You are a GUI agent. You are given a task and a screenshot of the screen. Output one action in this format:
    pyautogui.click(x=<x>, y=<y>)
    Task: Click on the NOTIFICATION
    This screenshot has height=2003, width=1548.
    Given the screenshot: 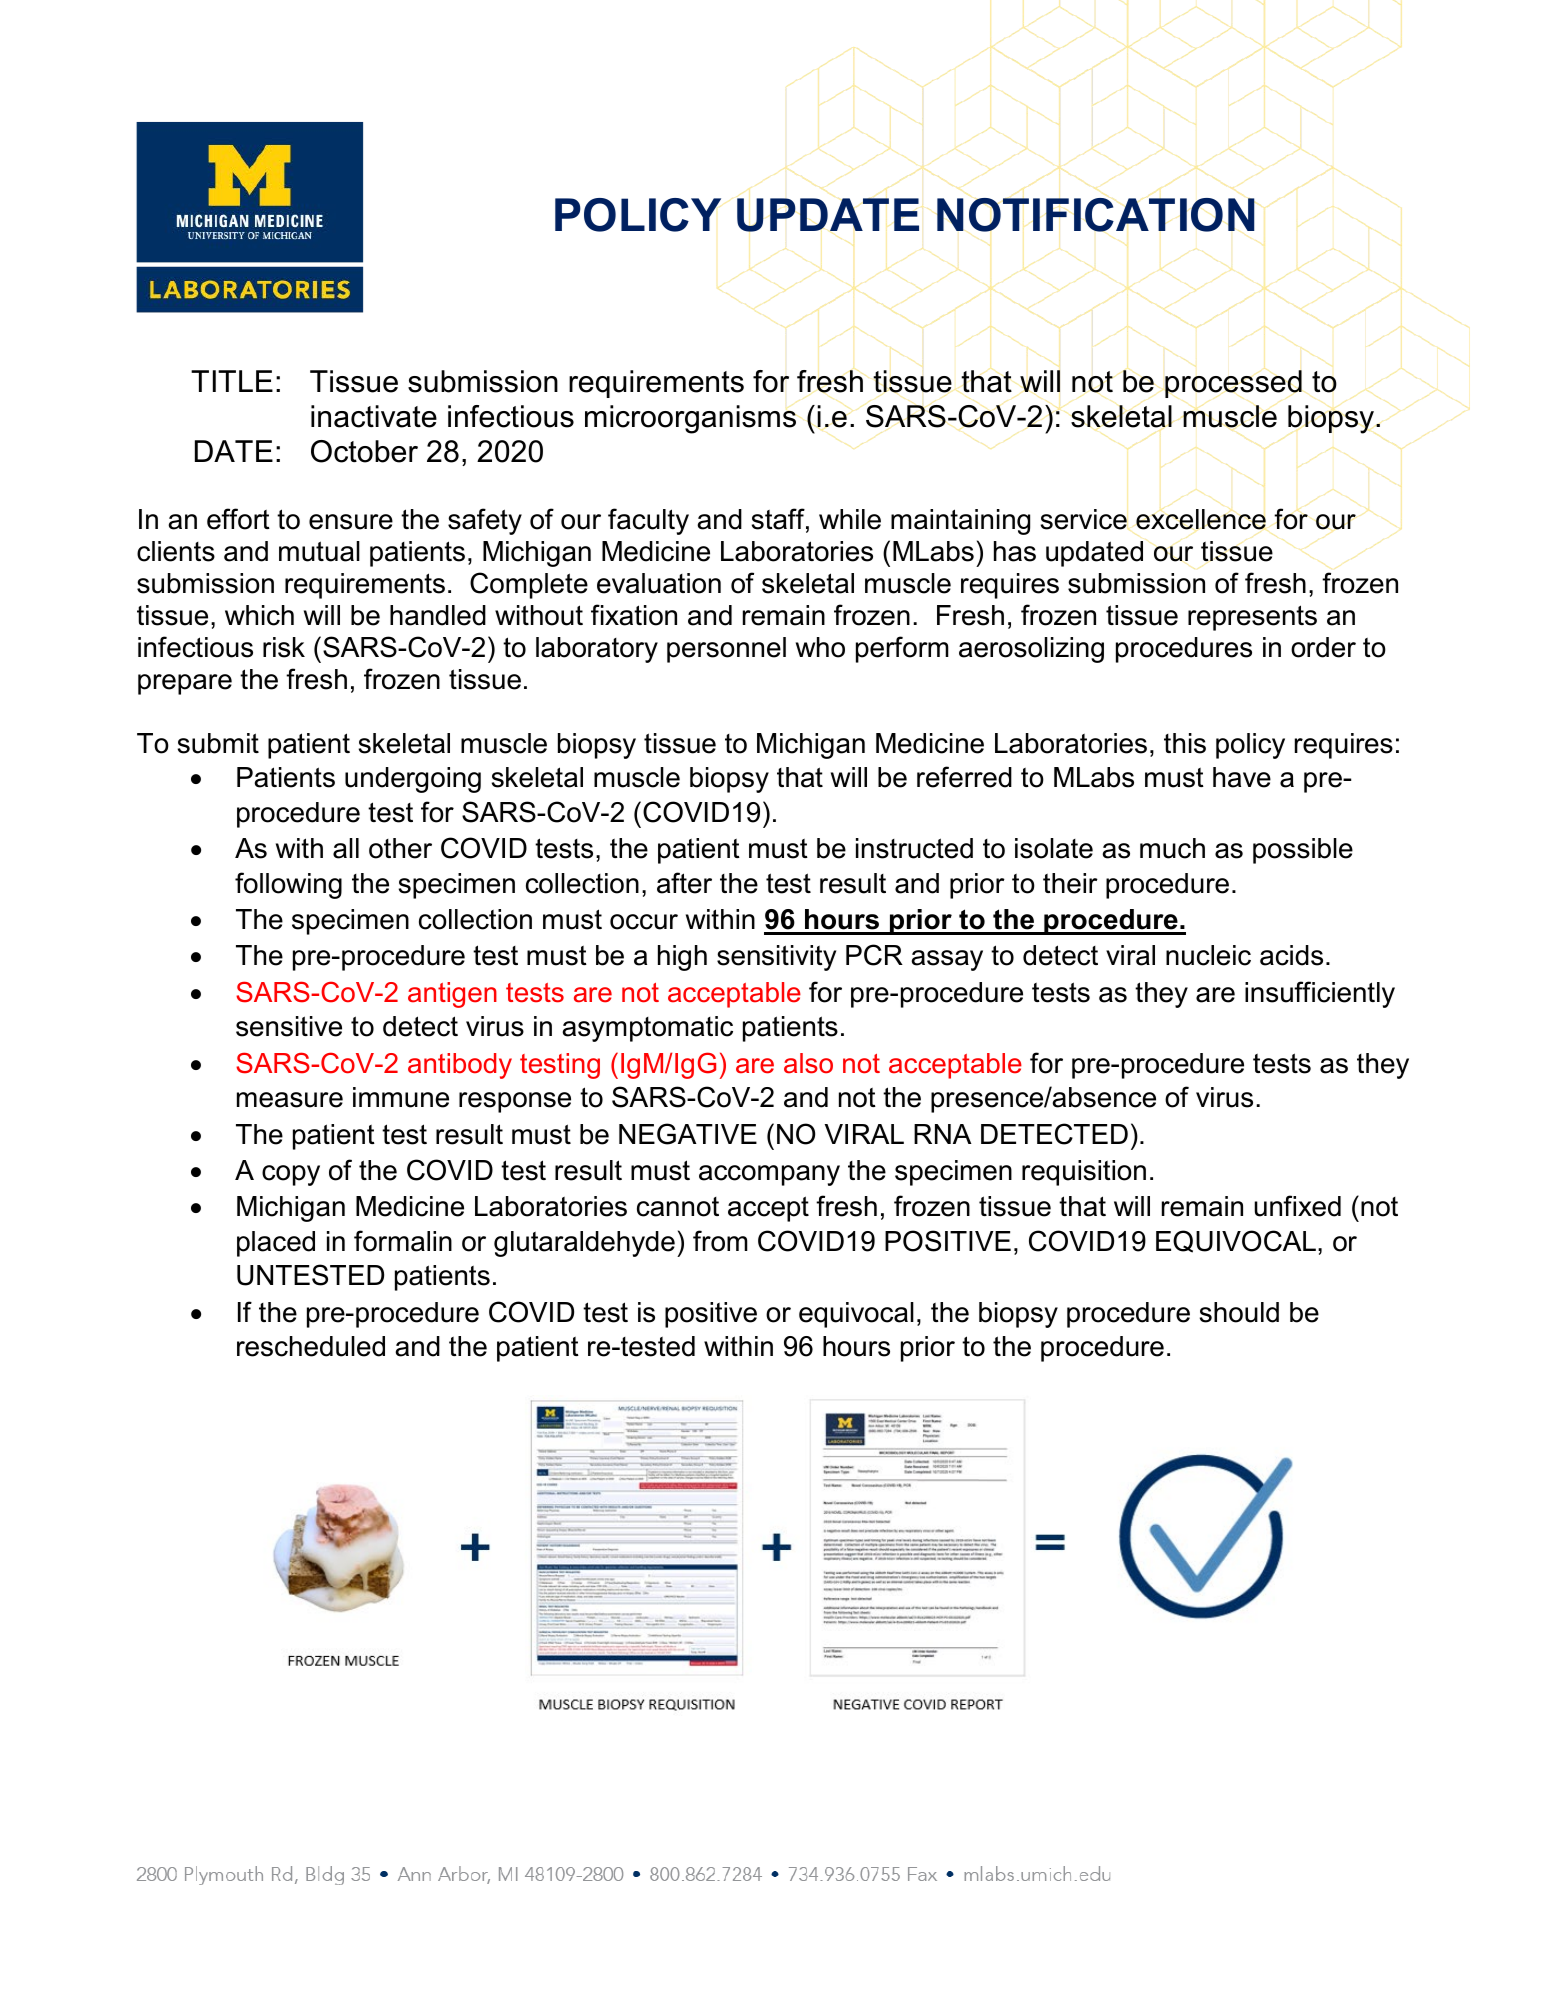 What is the action you would take?
    pyautogui.click(x=1096, y=215)
